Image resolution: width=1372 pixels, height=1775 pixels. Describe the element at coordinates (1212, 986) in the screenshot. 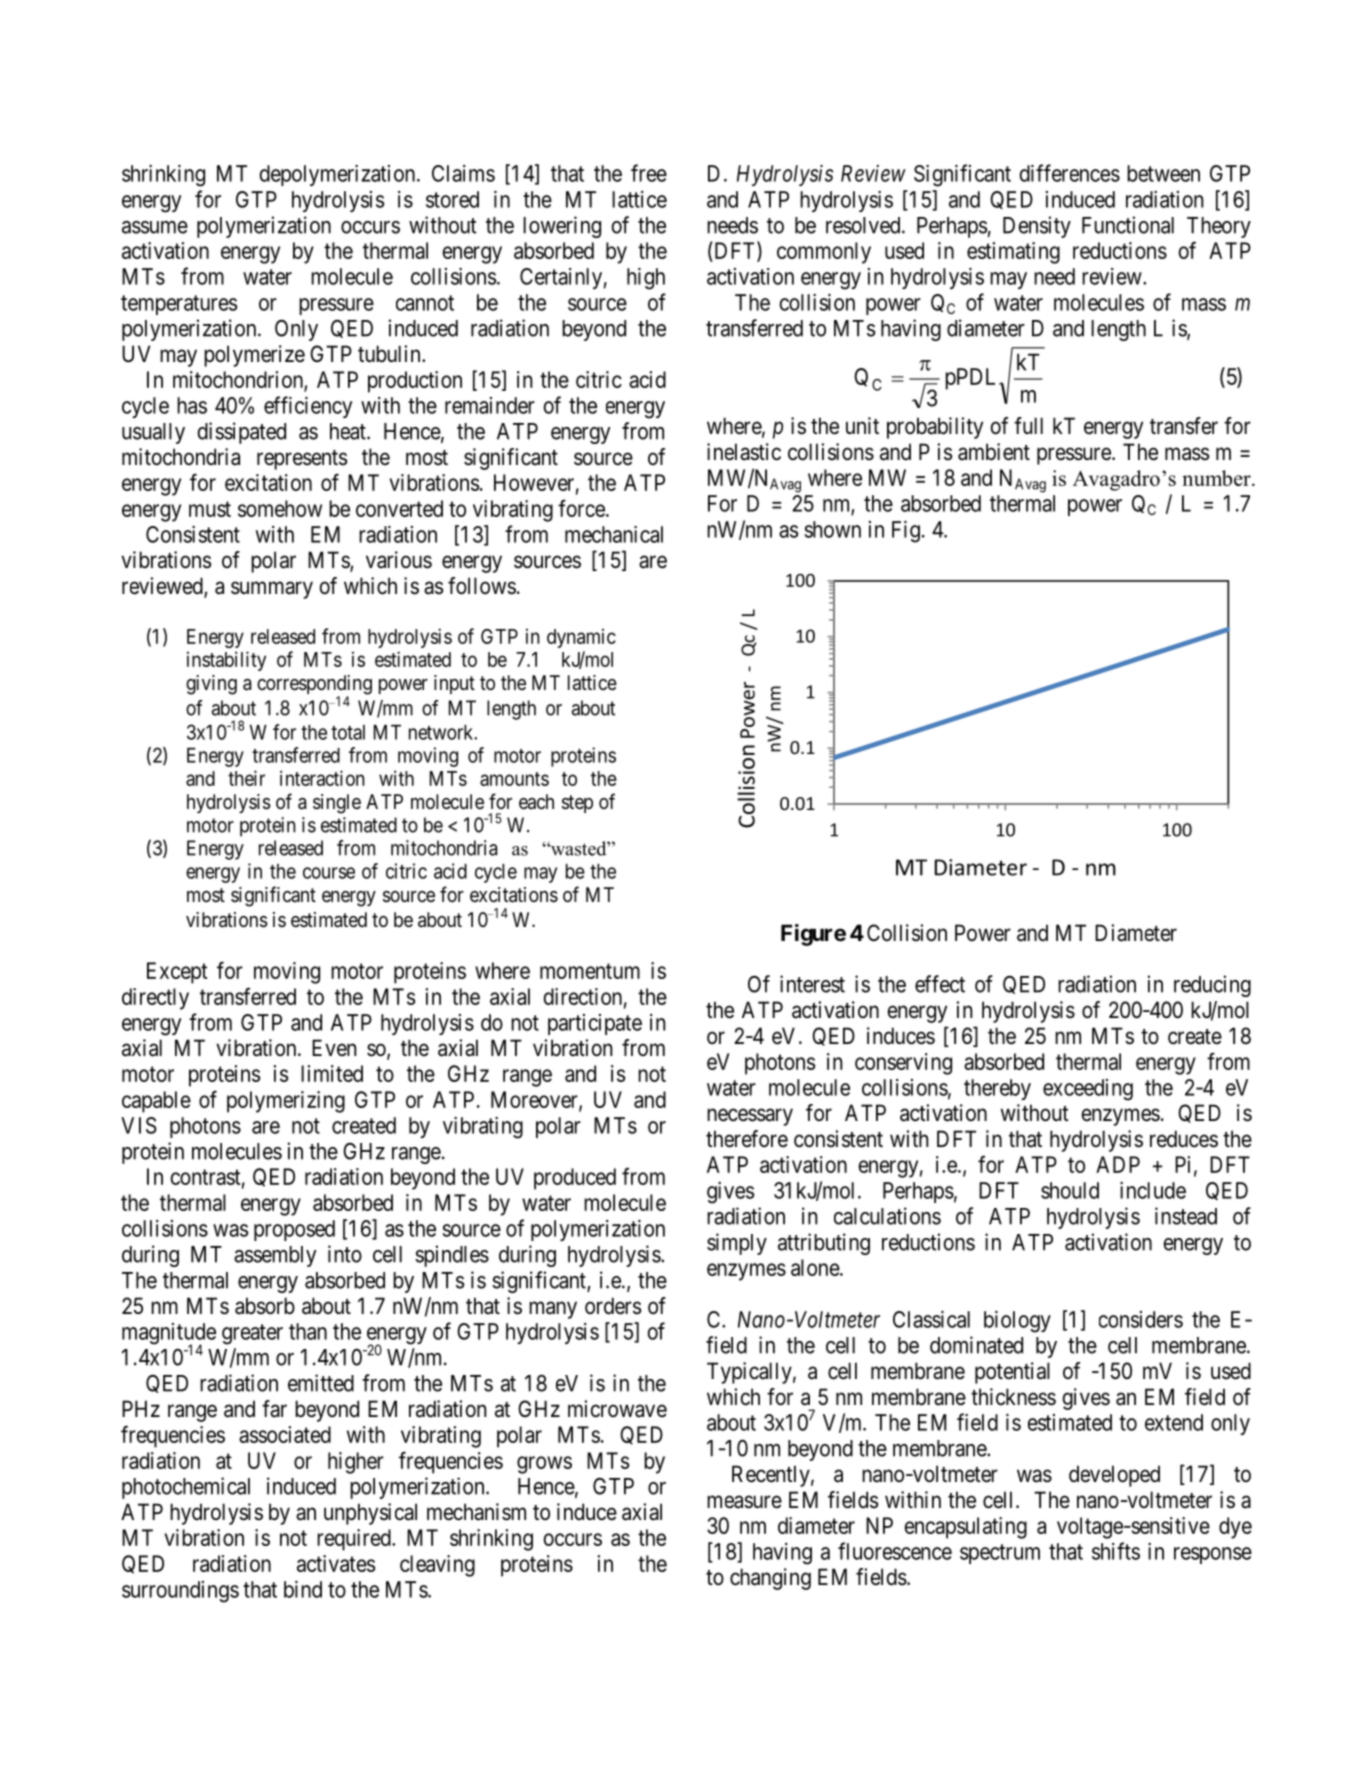

I see `reducing` at that location.
